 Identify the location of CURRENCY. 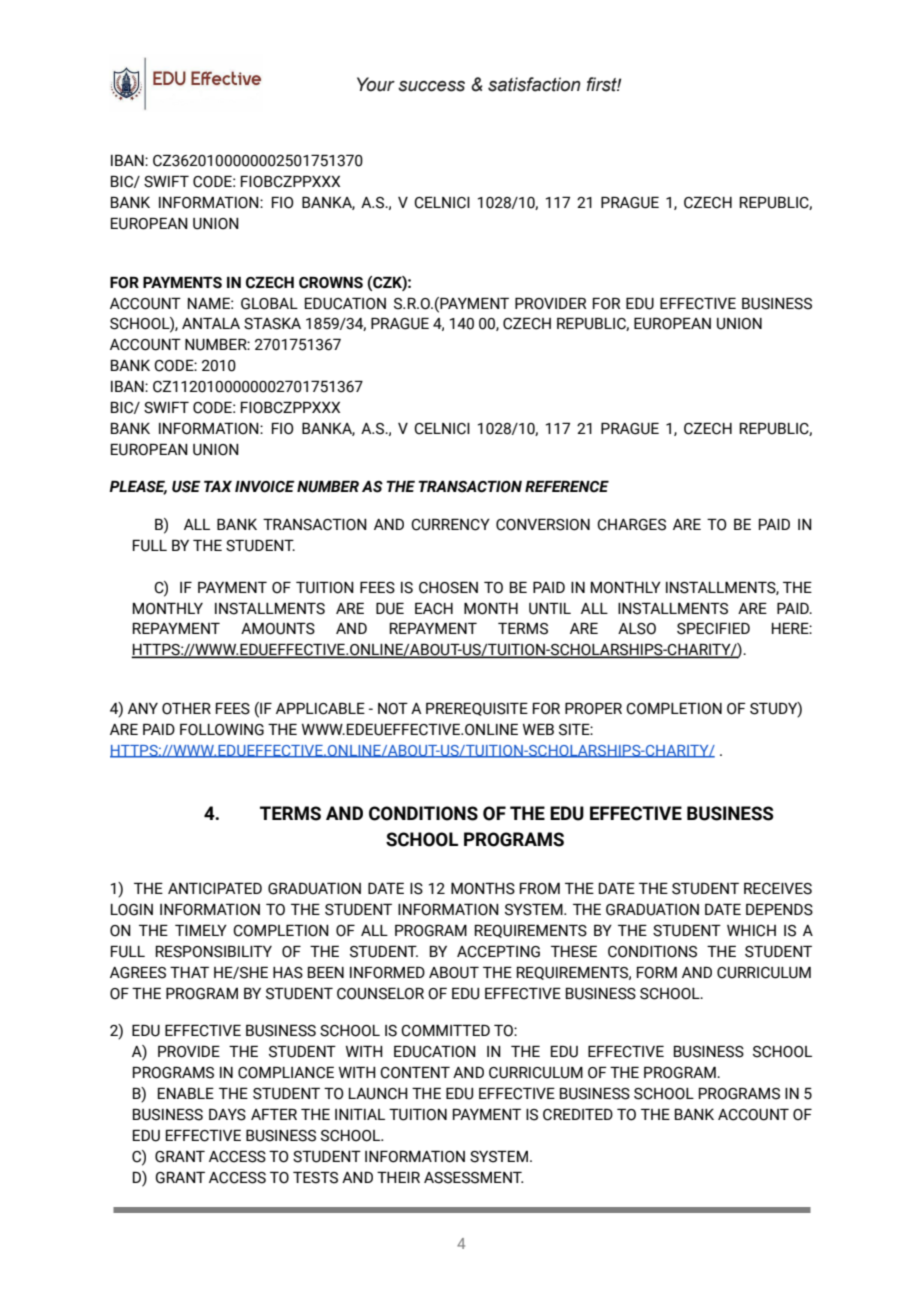
(450, 525).
